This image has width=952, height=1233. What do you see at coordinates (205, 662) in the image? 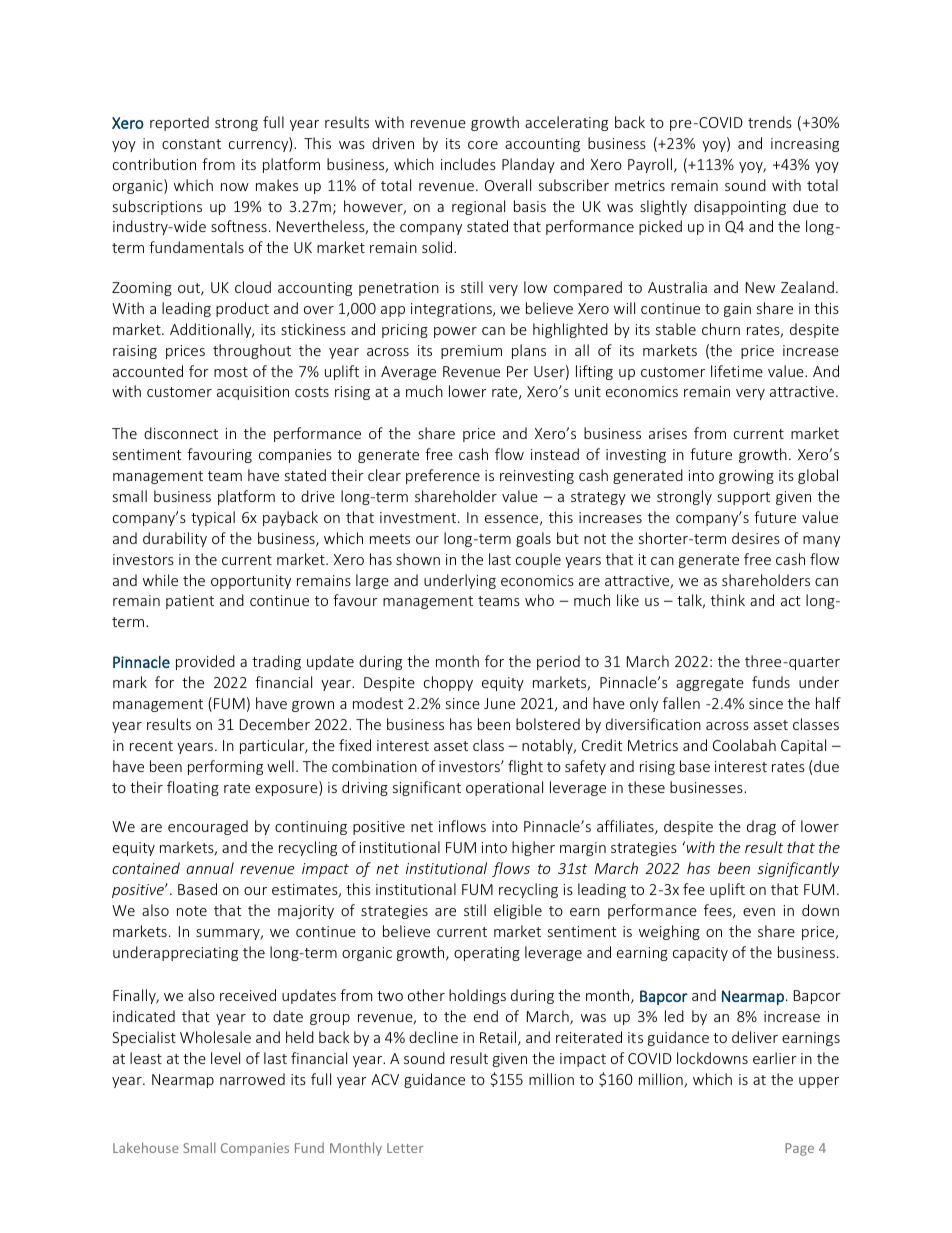
I see `provided` at bounding box center [205, 662].
